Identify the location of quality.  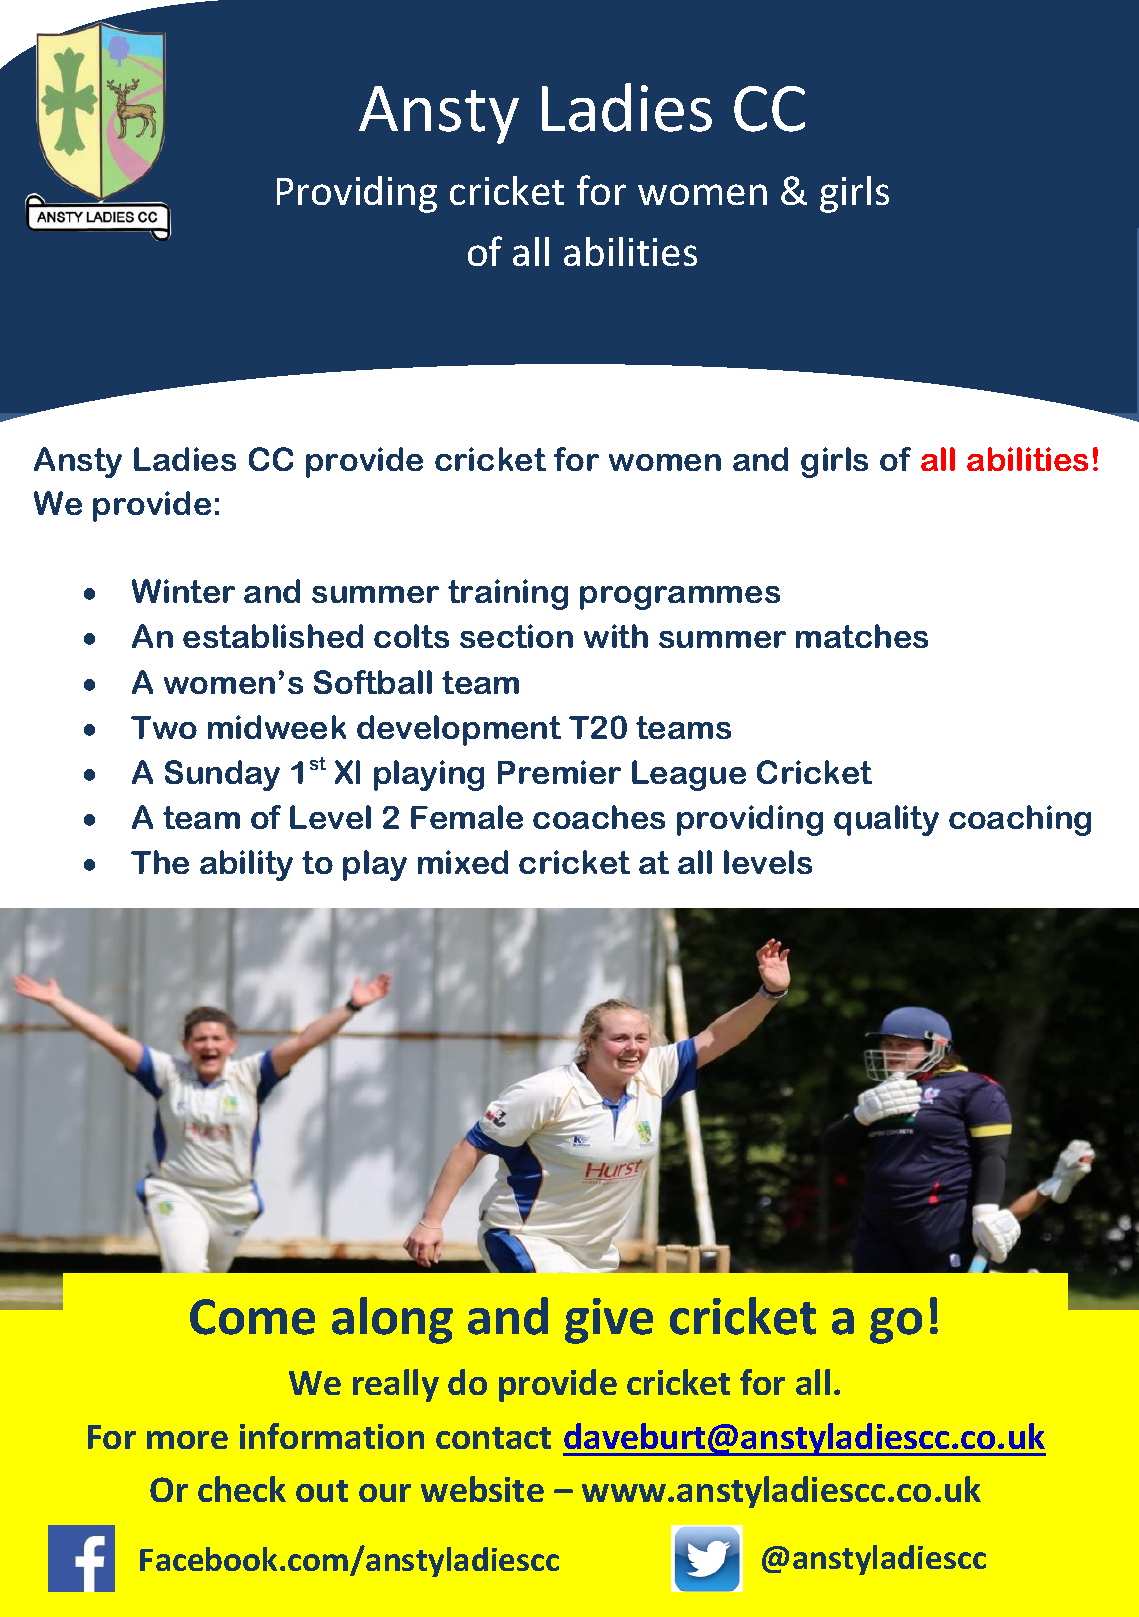
(886, 820).
